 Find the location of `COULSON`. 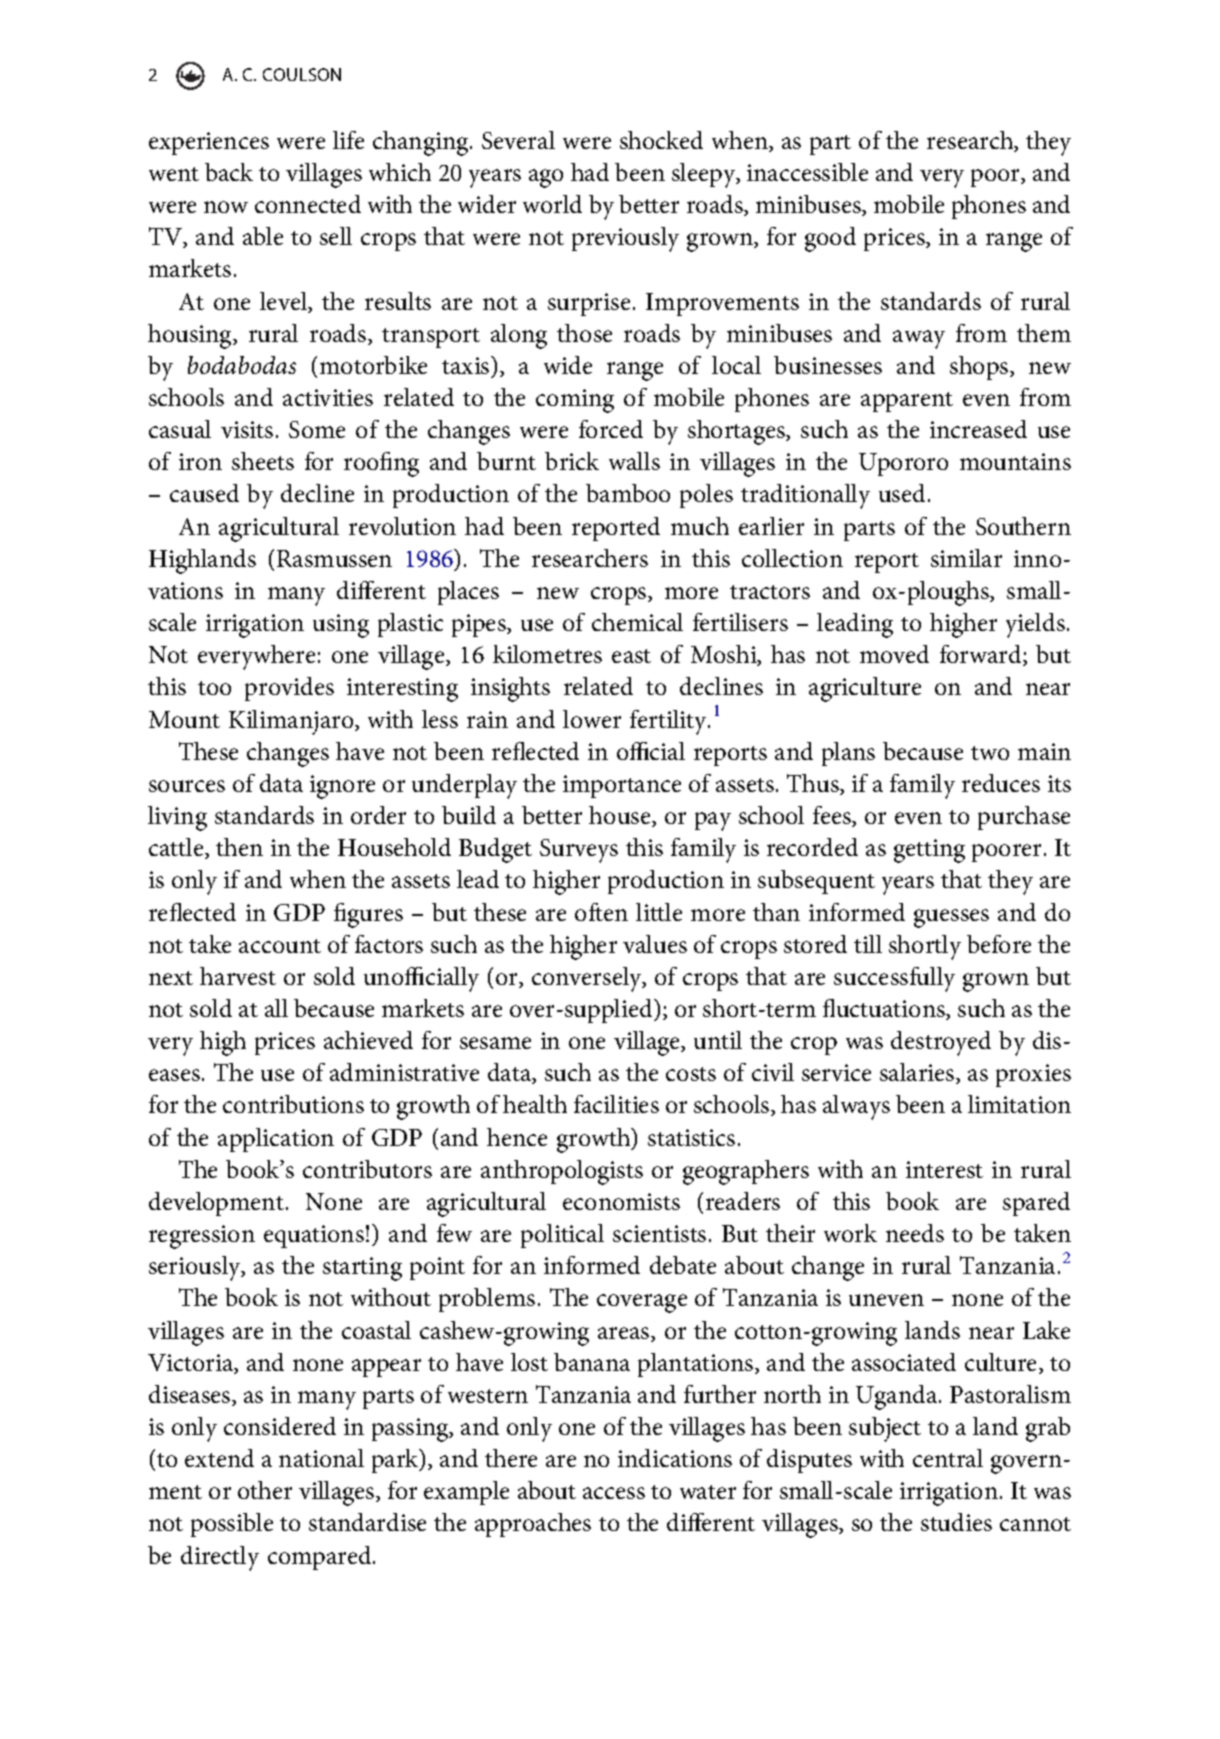

COULSON is located at coordinates (302, 74).
